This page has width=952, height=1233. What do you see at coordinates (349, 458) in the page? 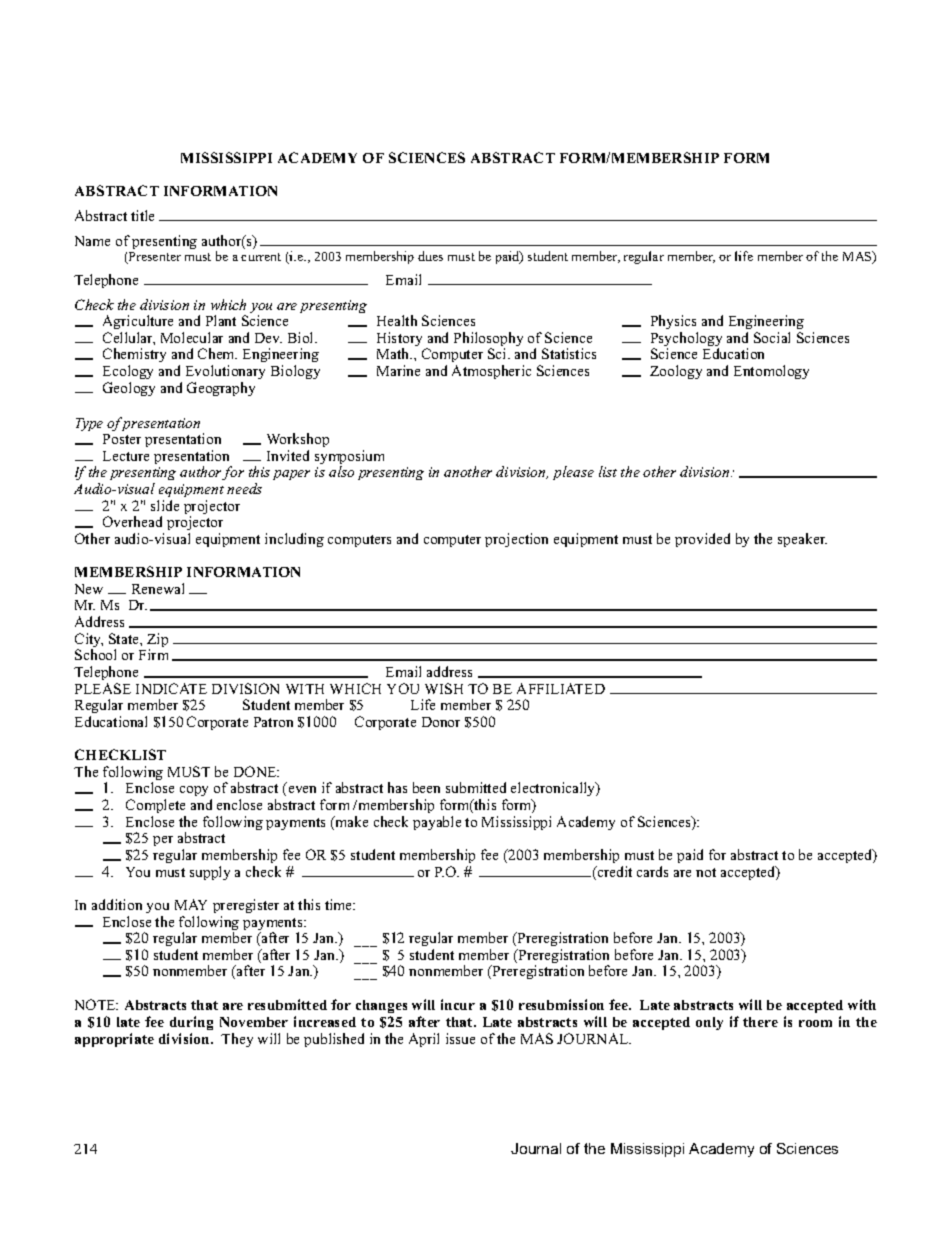
I see `symposium` at bounding box center [349, 458].
